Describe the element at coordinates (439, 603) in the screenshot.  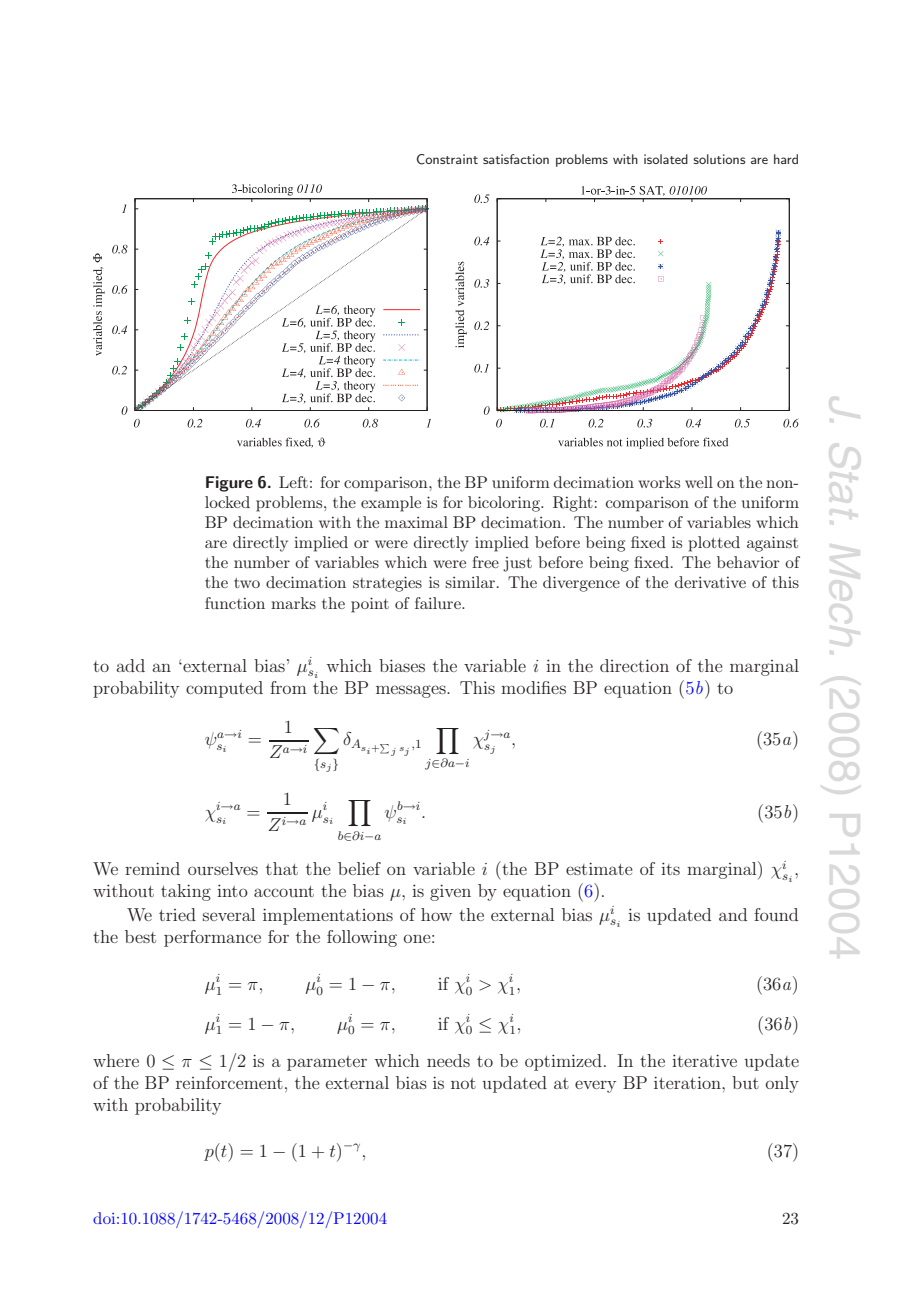
I see `failure` at that location.
